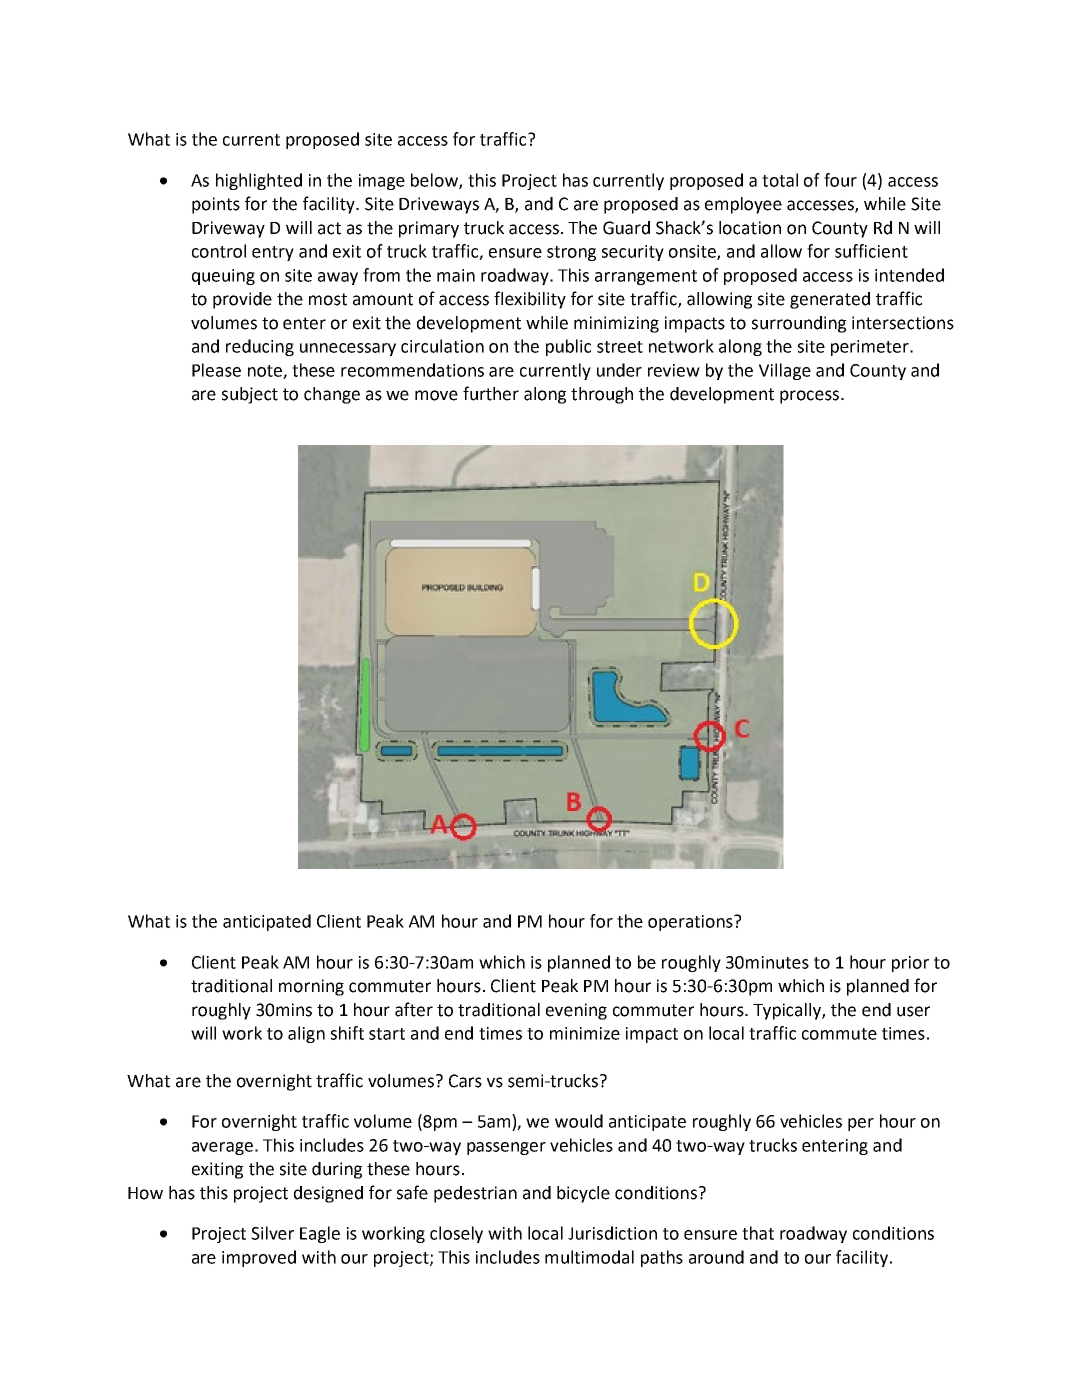 This document has width=1082, height=1400. I want to click on operations, so click(691, 923).
